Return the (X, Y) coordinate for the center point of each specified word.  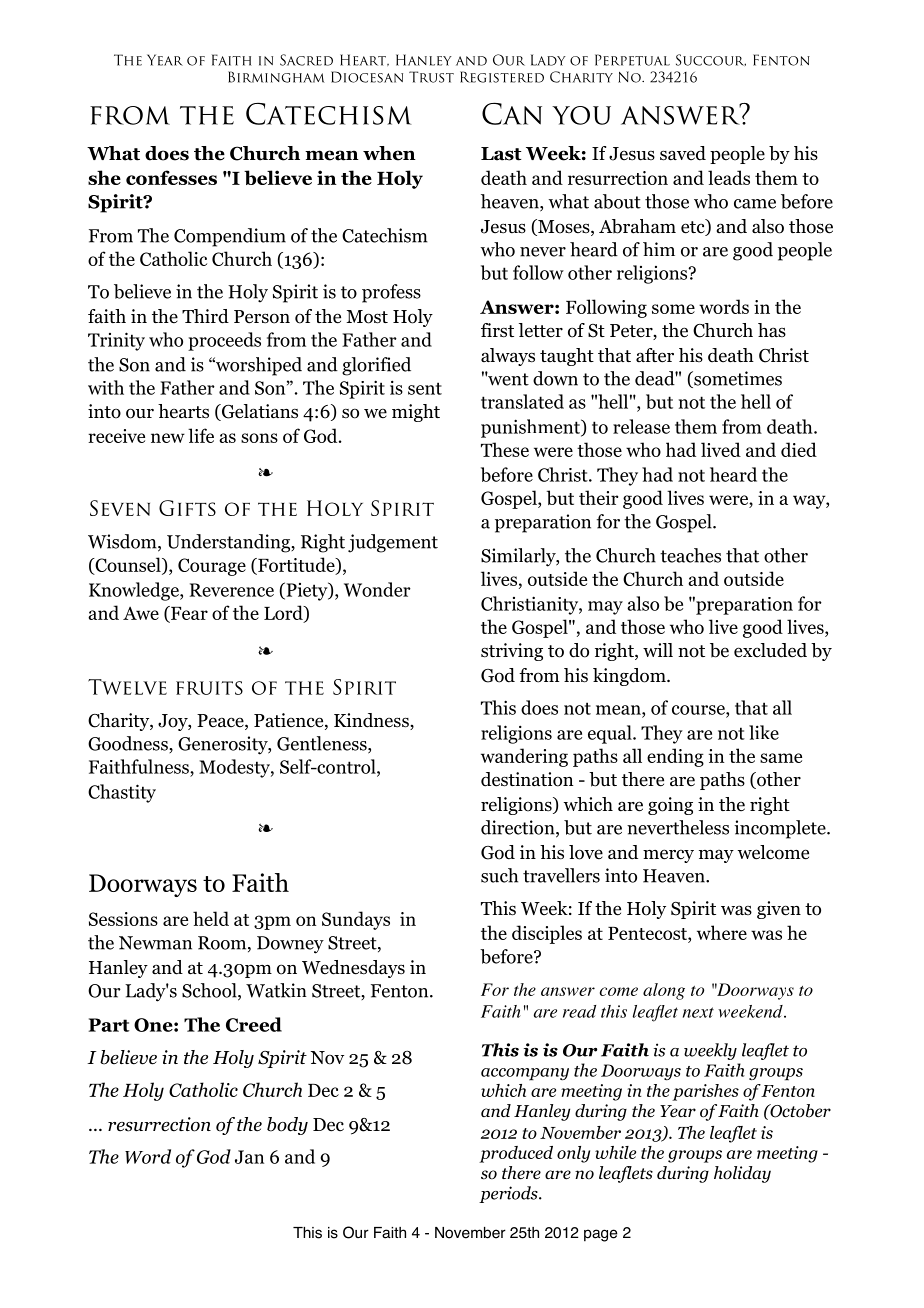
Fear (188, 614)
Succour (711, 60)
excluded (770, 650)
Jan (249, 1157)
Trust (431, 77)
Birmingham (276, 77)
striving (512, 652)
